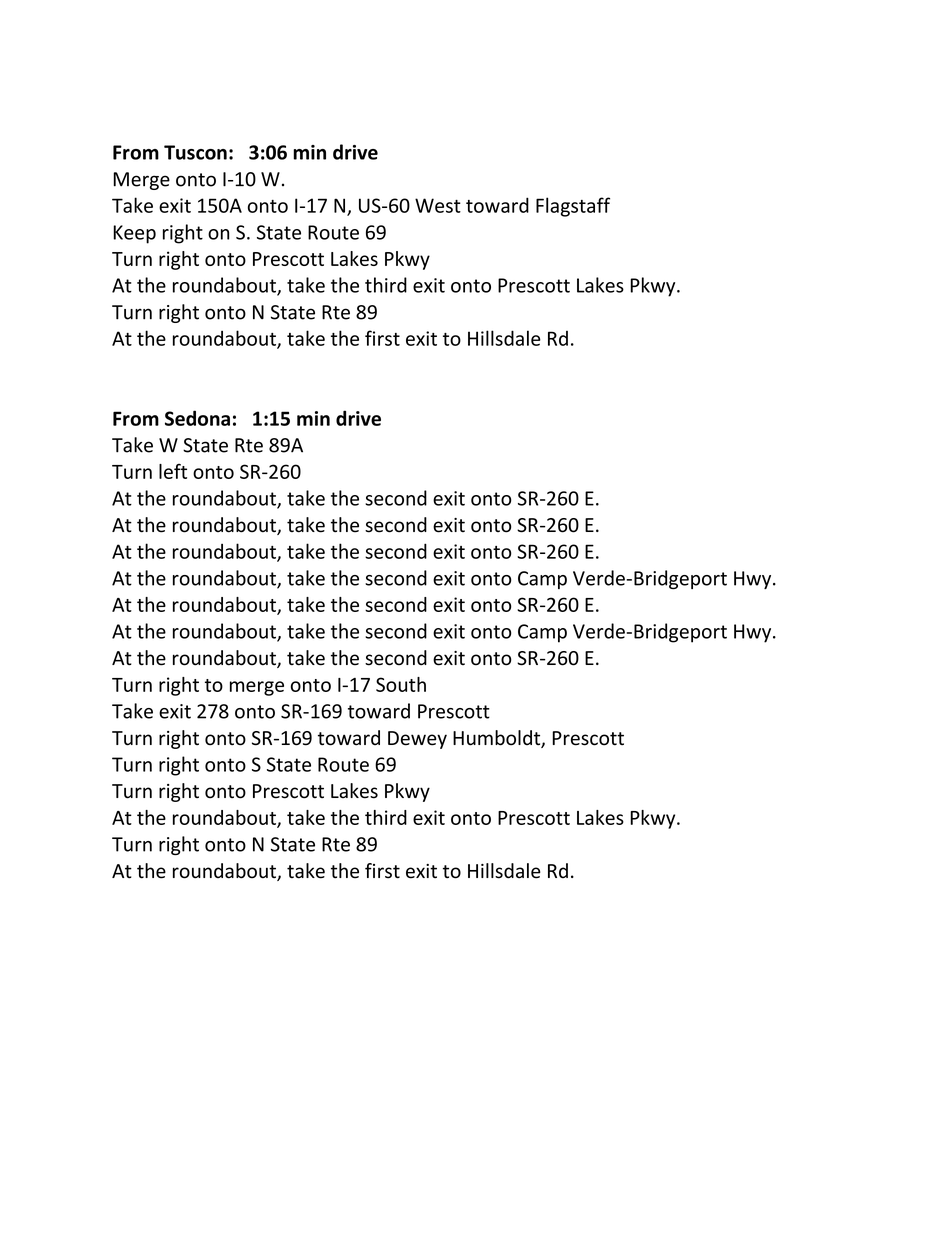 This screenshot has width=952, height=1233. Describe the element at coordinates (417, 740) in the screenshot. I see `Dewey` at that location.
